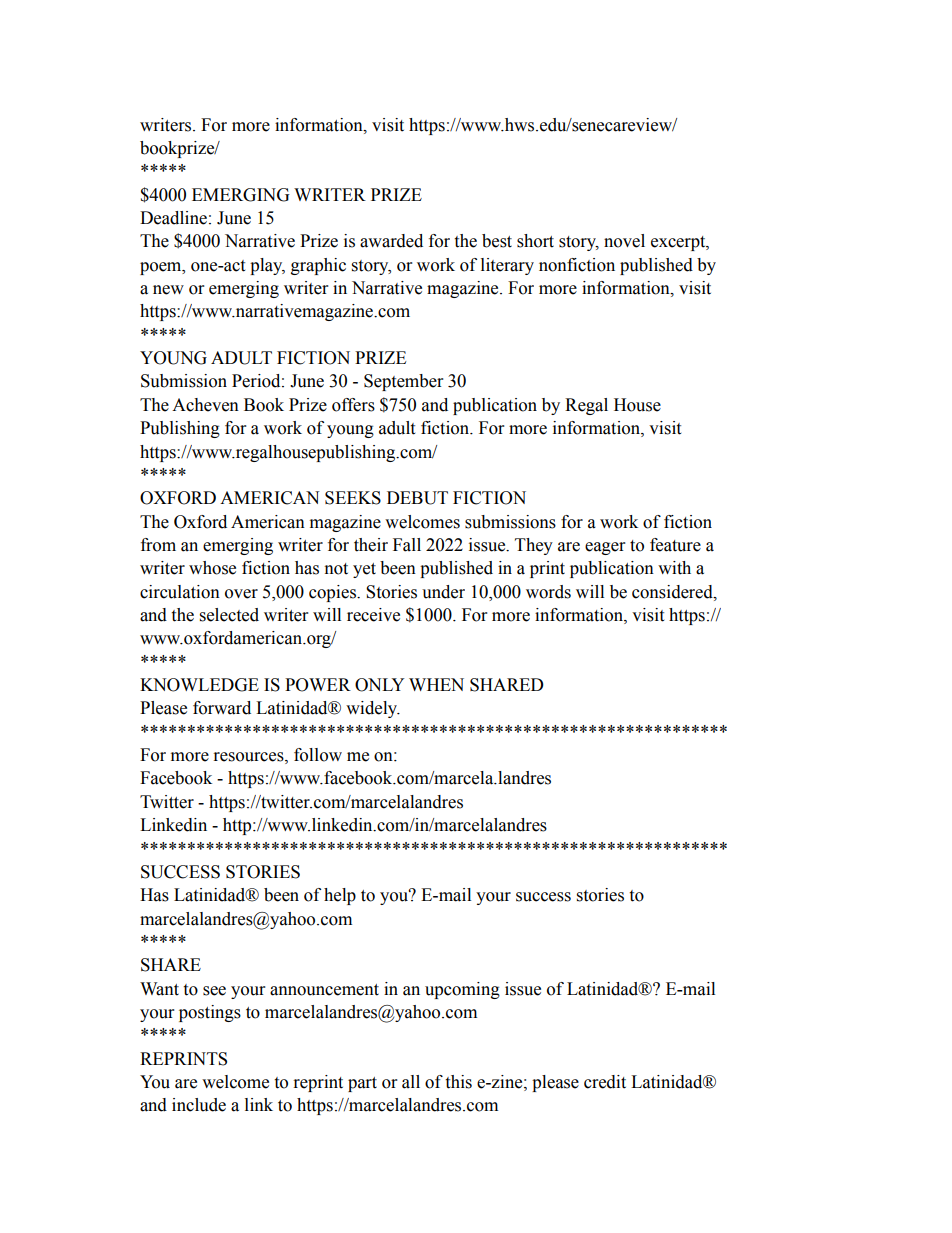 This page has height=1233, width=952. I want to click on awarded, so click(391, 241).
